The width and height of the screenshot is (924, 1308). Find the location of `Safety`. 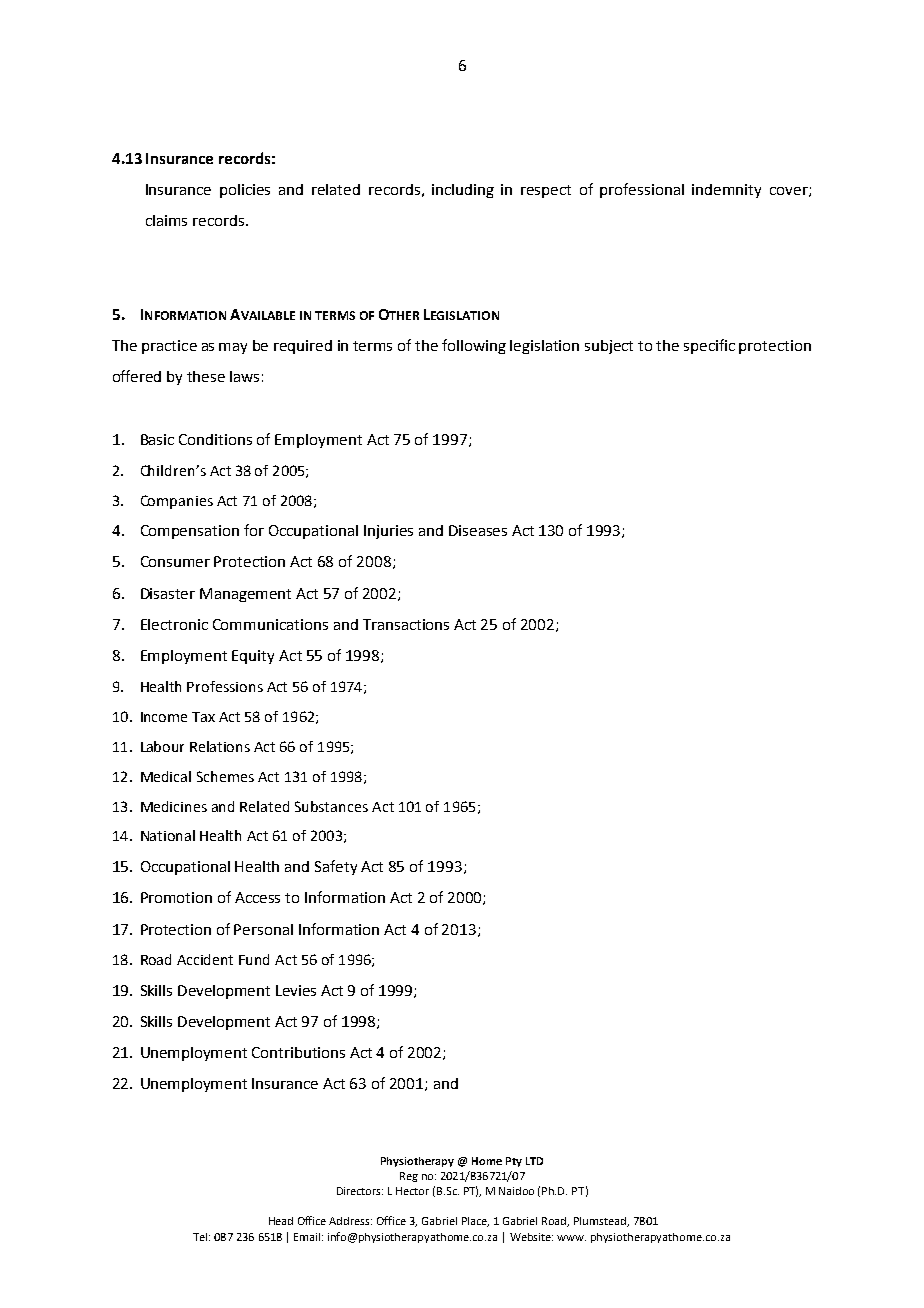

Safety is located at coordinates (336, 867).
